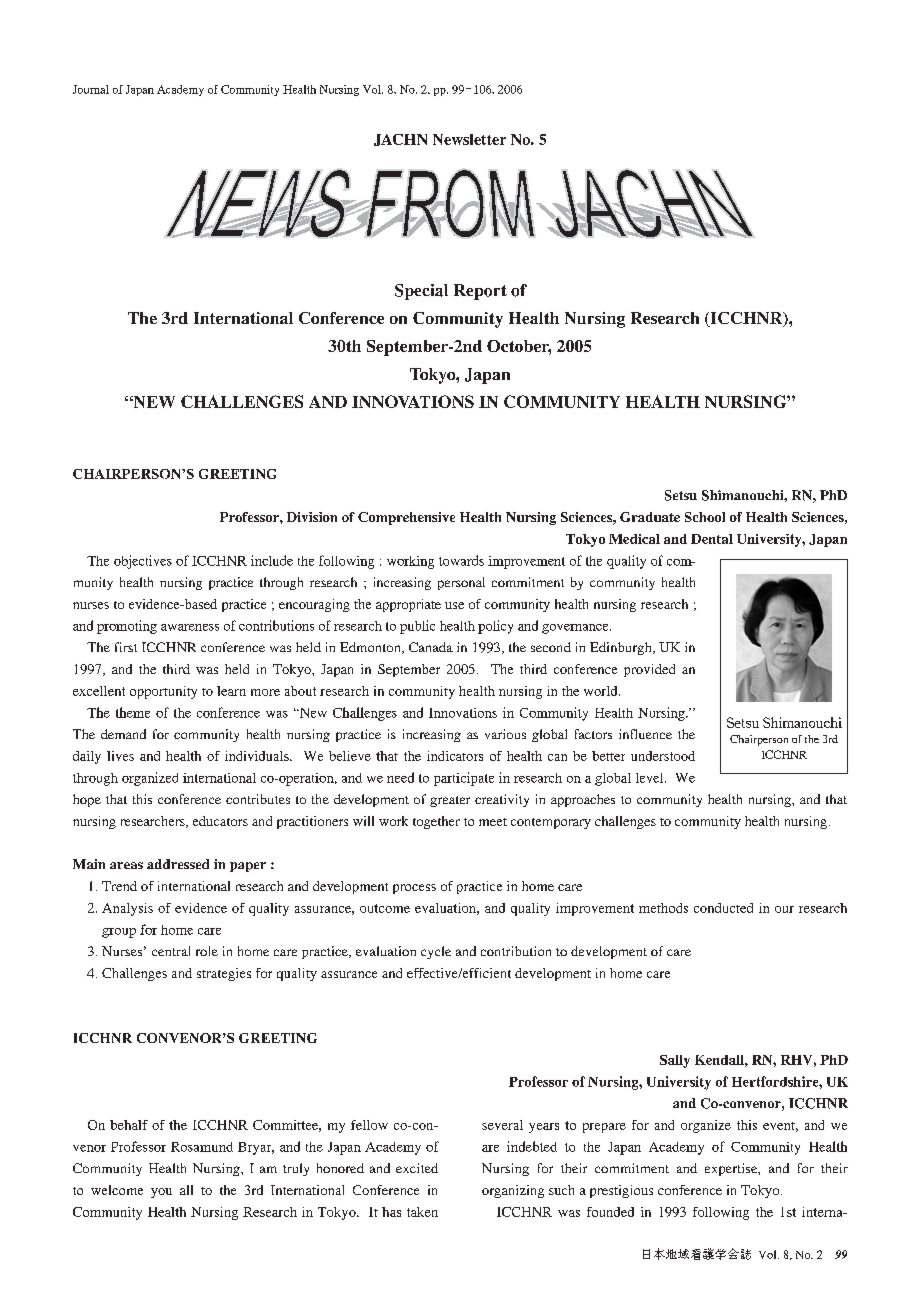  I want to click on Newsletter, so click(469, 139).
